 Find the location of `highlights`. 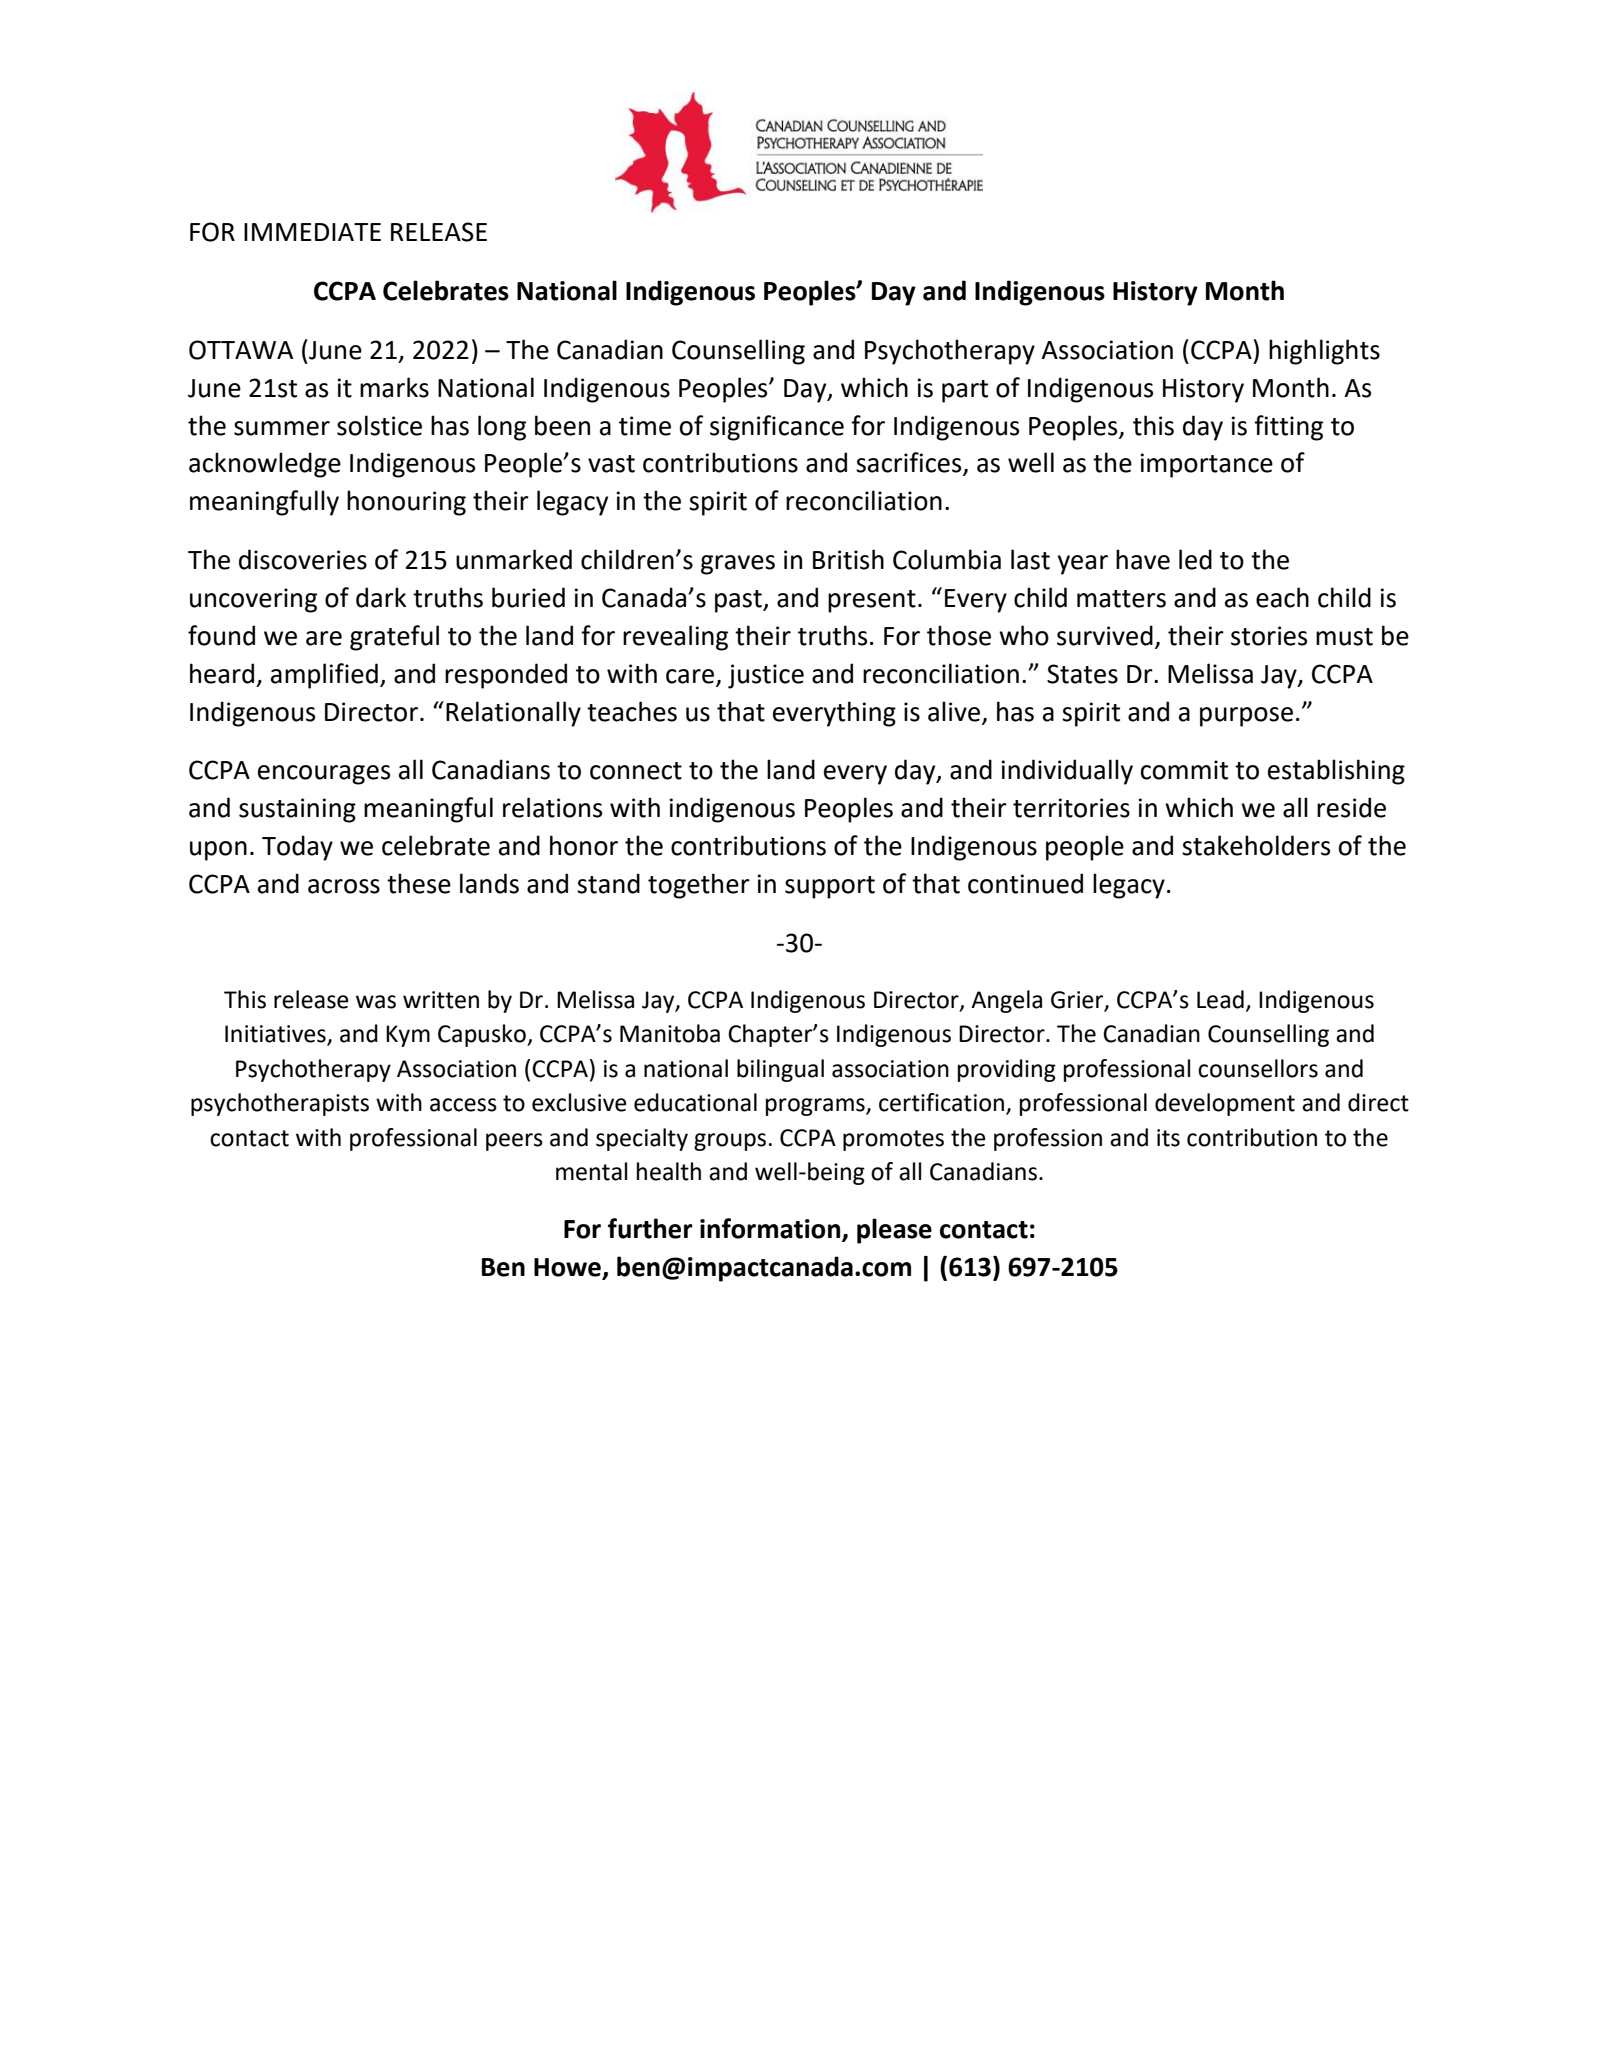

highlights is located at coordinates (1324, 352).
